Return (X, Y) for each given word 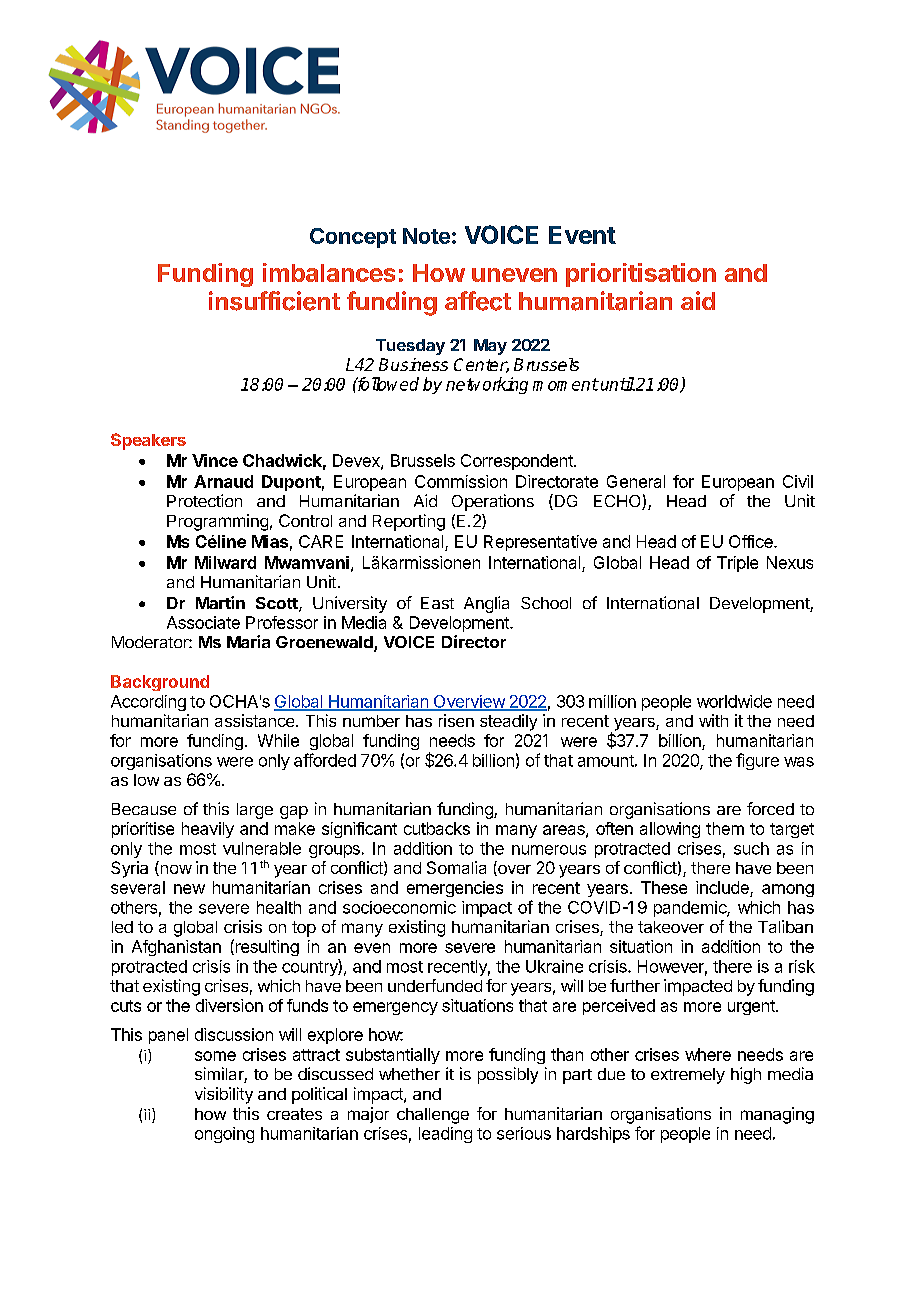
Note (426, 236)
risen (456, 720)
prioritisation (641, 275)
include (722, 887)
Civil (798, 481)
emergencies (455, 889)
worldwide (734, 701)
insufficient (274, 301)
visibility (224, 1095)
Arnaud (223, 481)
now (175, 870)
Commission (461, 481)
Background (160, 683)
